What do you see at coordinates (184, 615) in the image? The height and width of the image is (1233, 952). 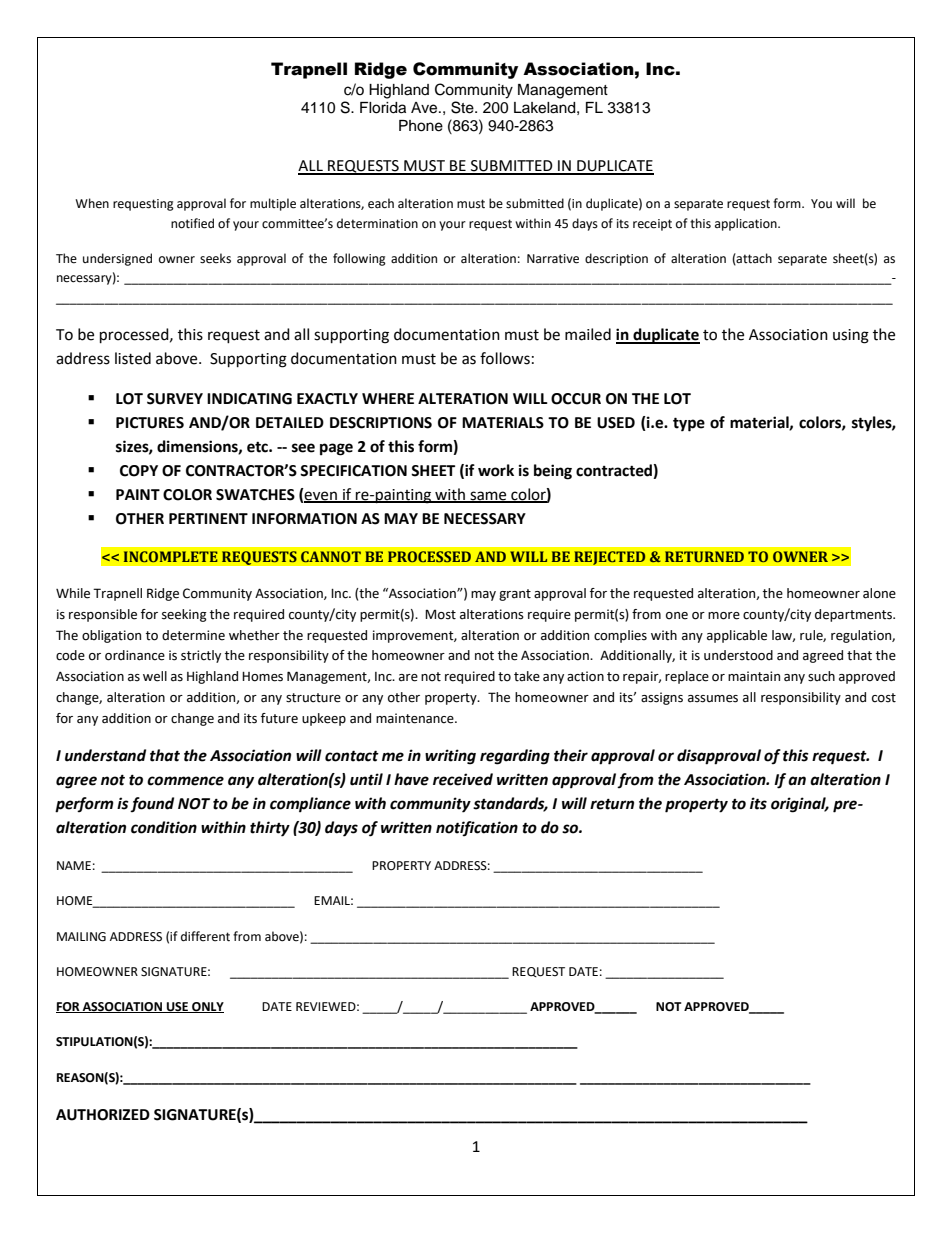 I see `seeking` at bounding box center [184, 615].
